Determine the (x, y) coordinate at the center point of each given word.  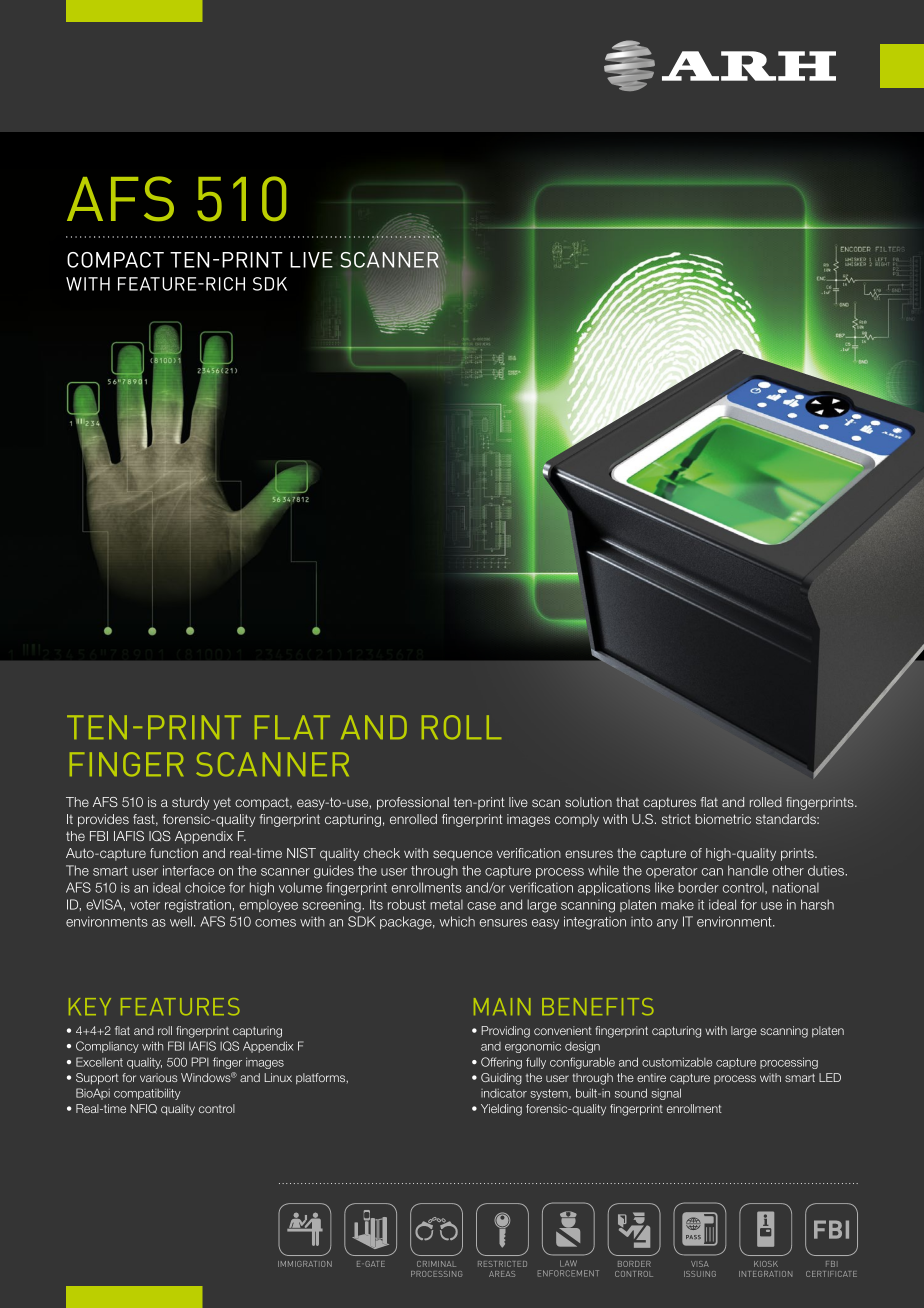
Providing (506, 1032)
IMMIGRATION (305, 1264)
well (181, 921)
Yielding (501, 1110)
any (667, 924)
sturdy (190, 803)
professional (413, 803)
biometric (723, 819)
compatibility (147, 1094)
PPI (200, 1062)
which (457, 921)
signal (666, 1094)
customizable (677, 1062)
